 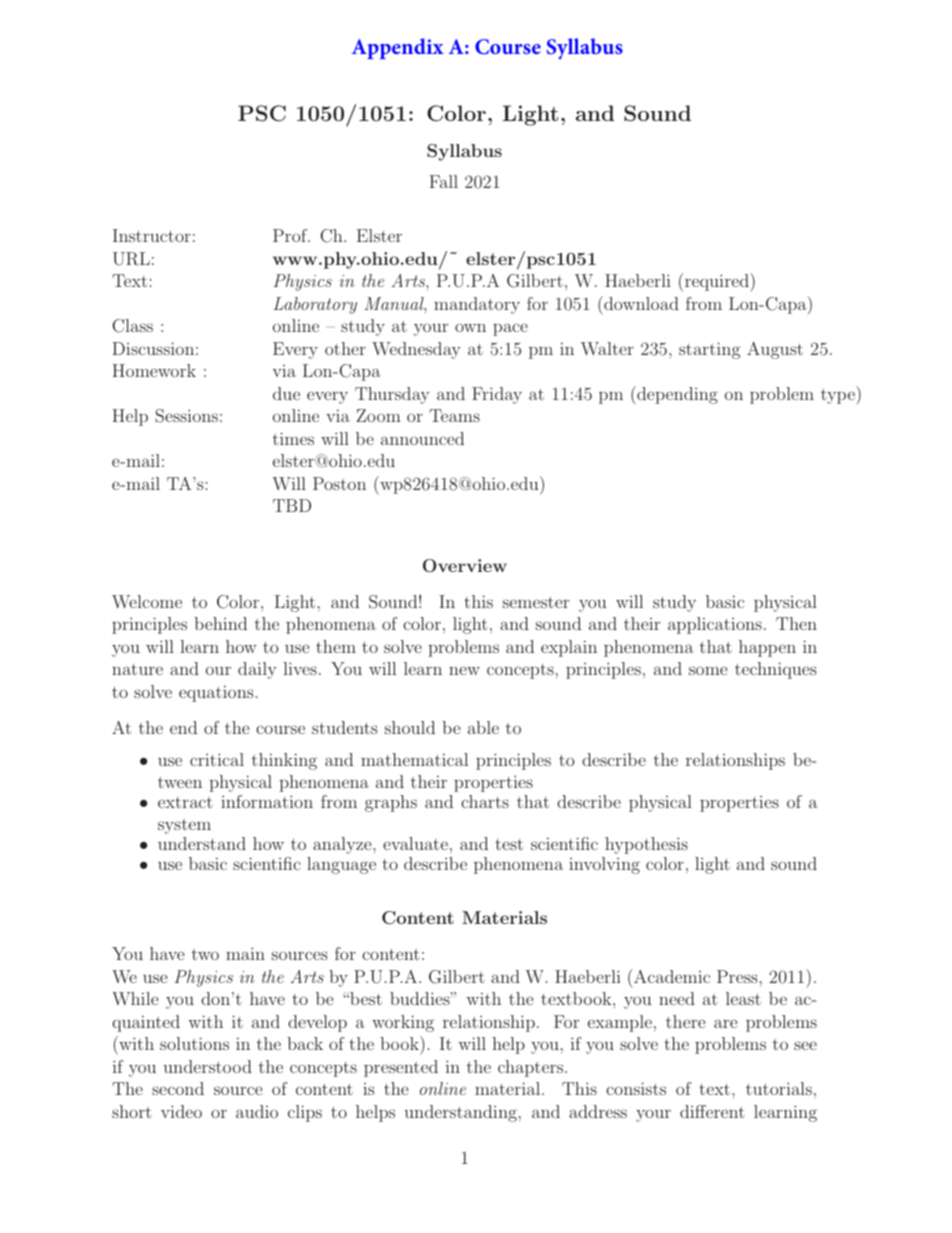 What do you see at coordinates (779, 1088) in the screenshot?
I see `tutorials` at bounding box center [779, 1088].
